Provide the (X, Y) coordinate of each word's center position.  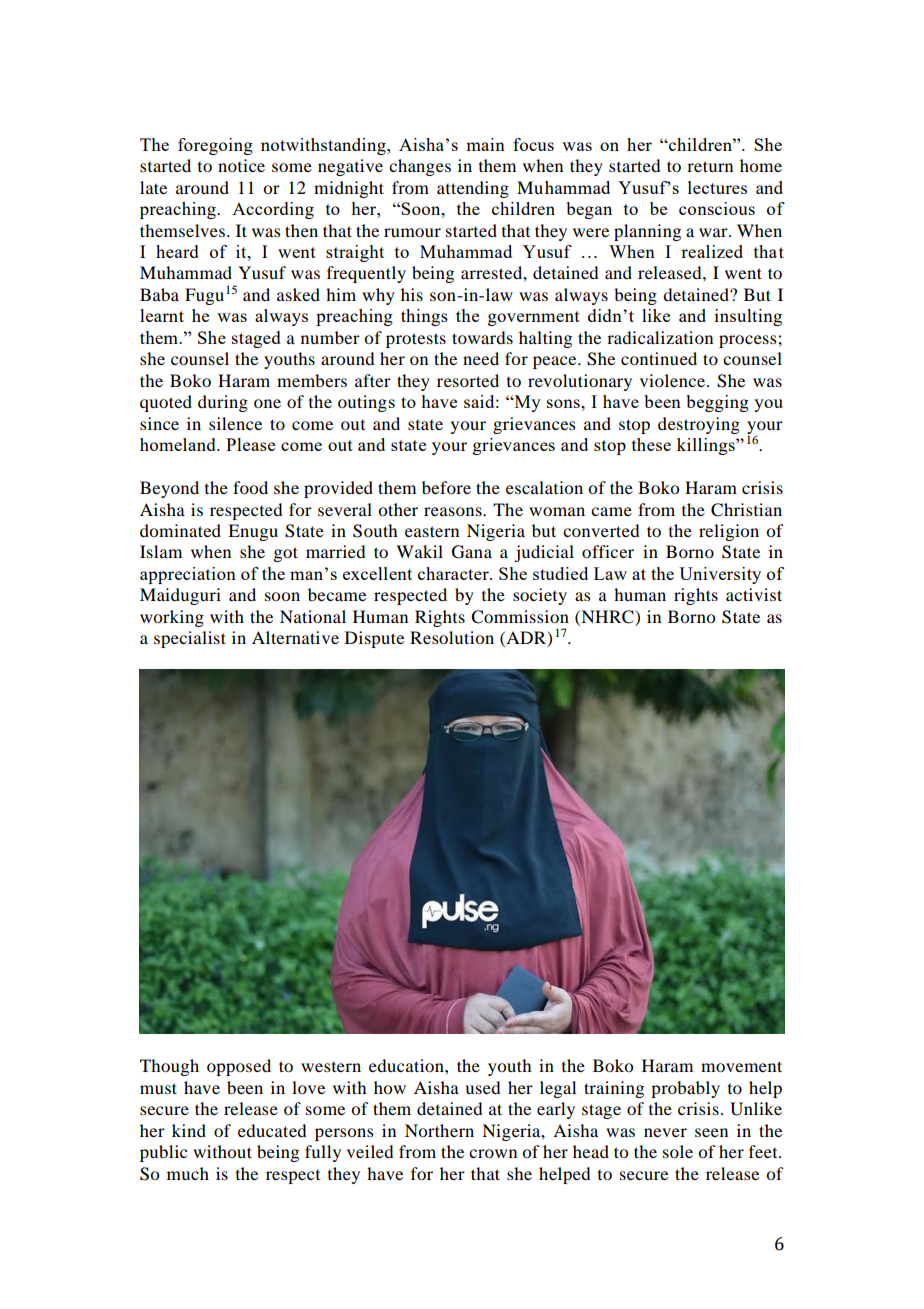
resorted (468, 380)
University (720, 575)
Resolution (452, 637)
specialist (190, 639)
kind (189, 1130)
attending (473, 189)
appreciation (188, 575)
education (407, 1065)
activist (754, 594)
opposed (239, 1067)
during (223, 403)
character (454, 573)
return (710, 166)
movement (741, 1066)
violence (674, 380)
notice (241, 165)
